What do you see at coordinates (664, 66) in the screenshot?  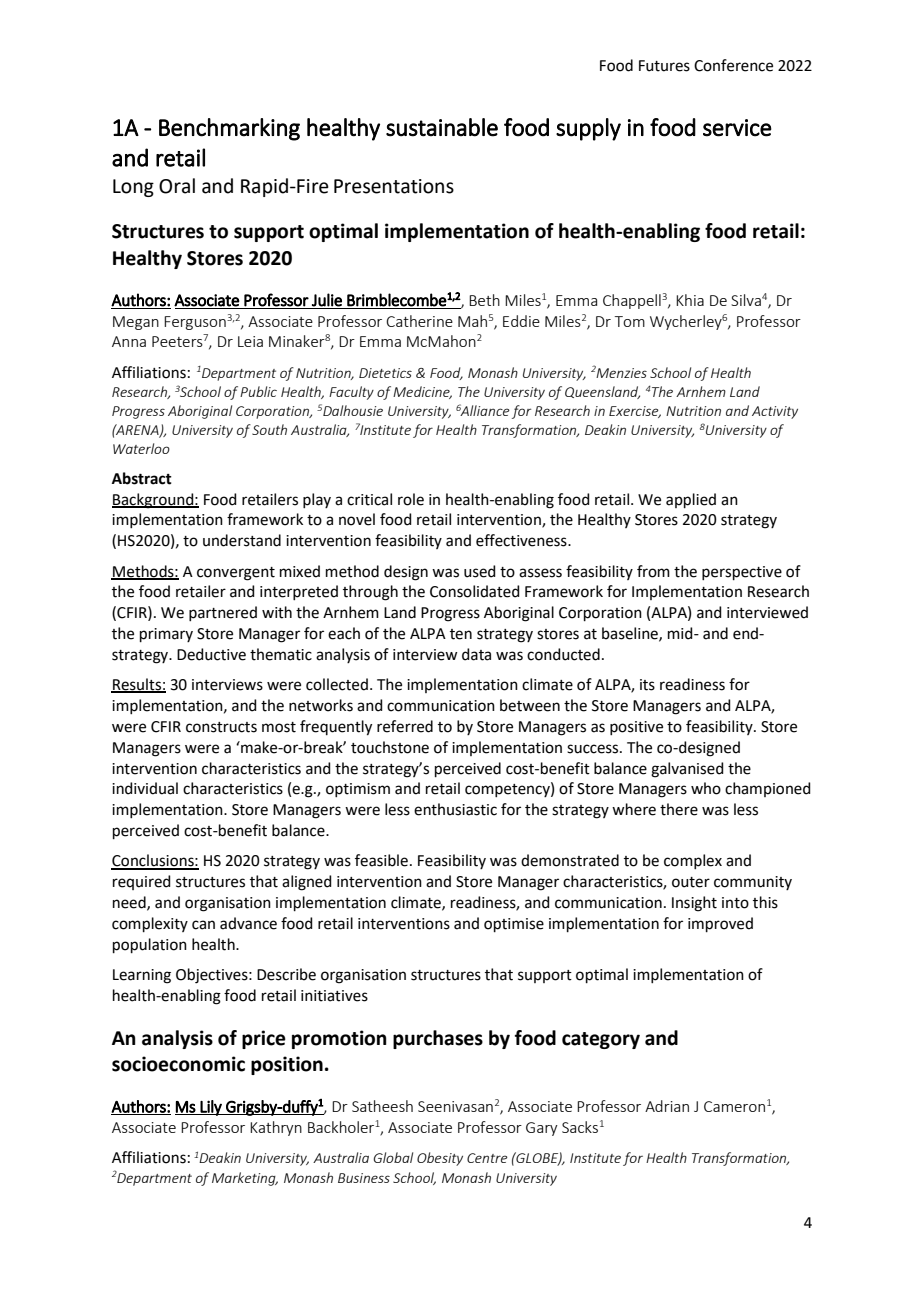 I see `Futures` at bounding box center [664, 66].
